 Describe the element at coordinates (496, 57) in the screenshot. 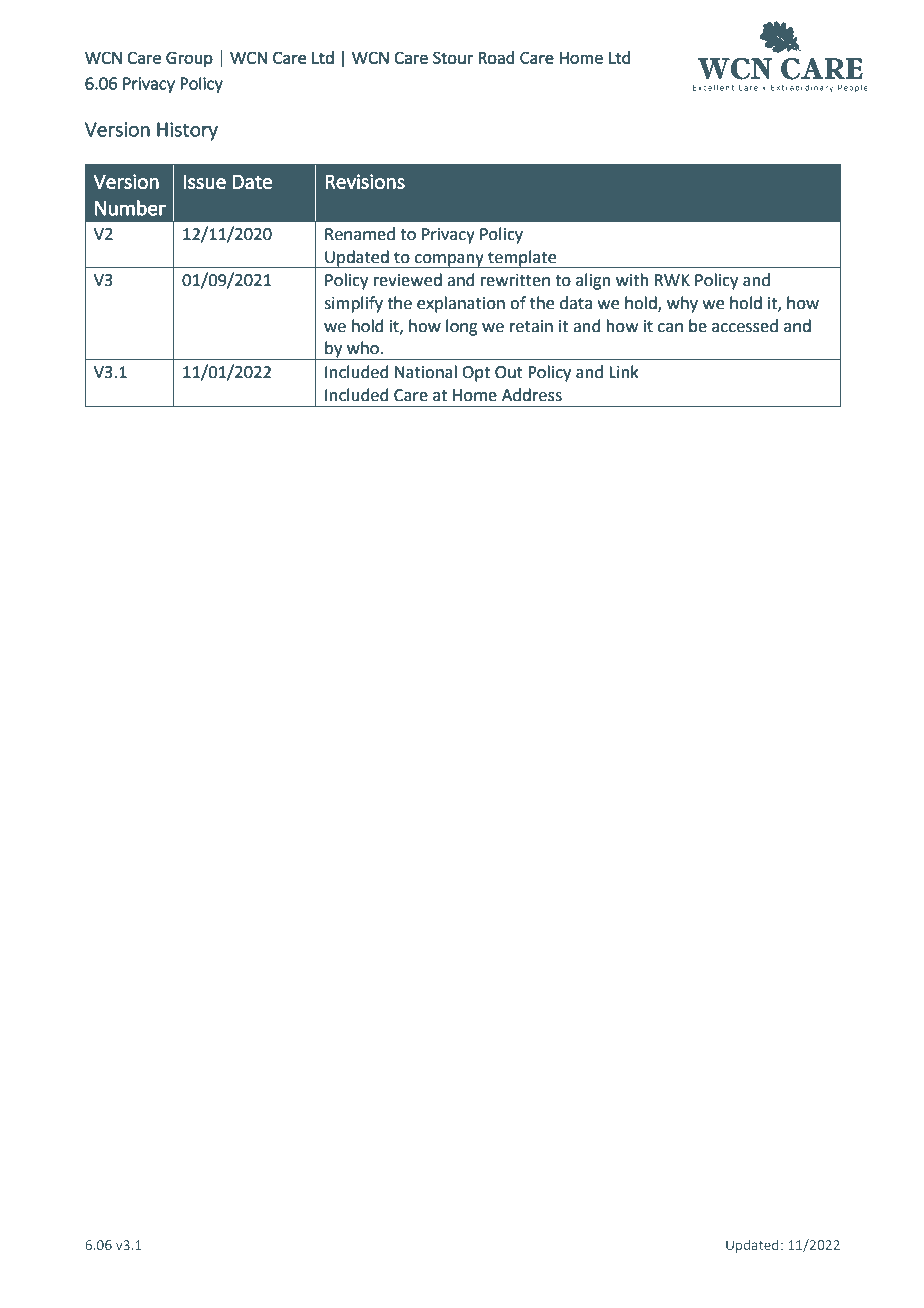

I see `Road` at that location.
